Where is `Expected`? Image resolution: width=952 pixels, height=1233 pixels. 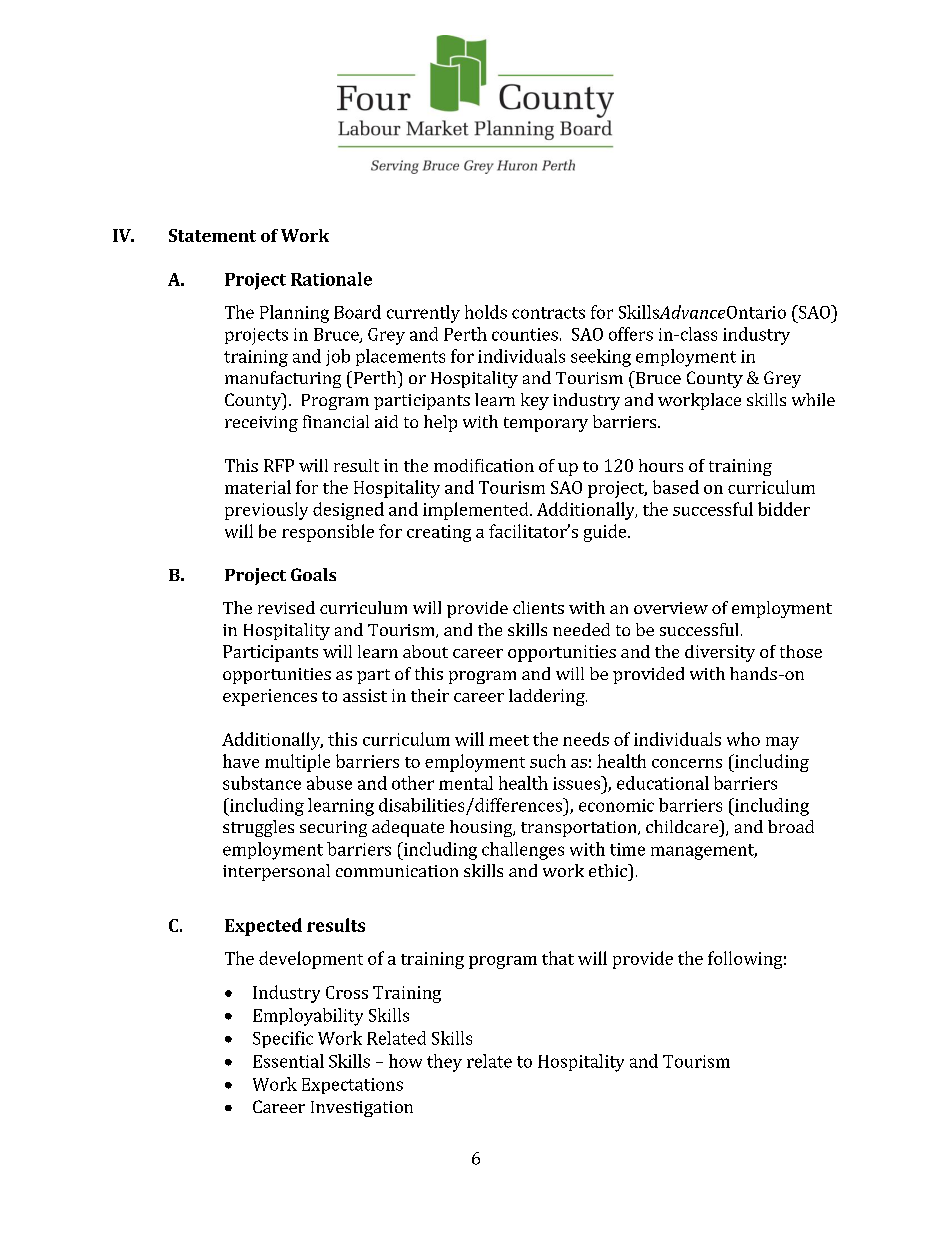 Expected is located at coordinates (263, 927).
